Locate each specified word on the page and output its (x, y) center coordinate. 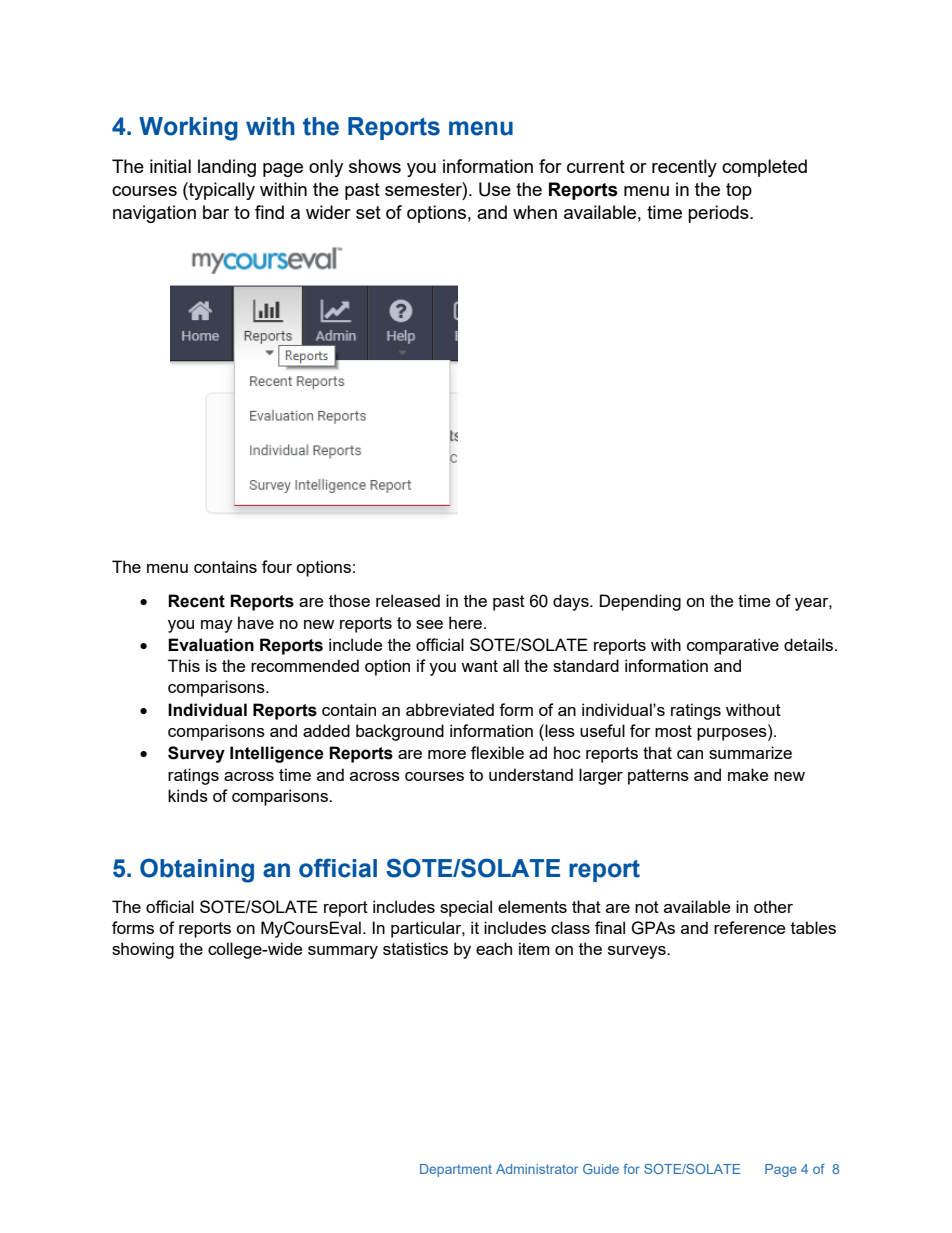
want (479, 666)
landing (227, 168)
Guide (601, 1169)
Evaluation (211, 645)
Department (456, 1170)
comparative (733, 646)
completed (764, 168)
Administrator (537, 1169)
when (535, 212)
